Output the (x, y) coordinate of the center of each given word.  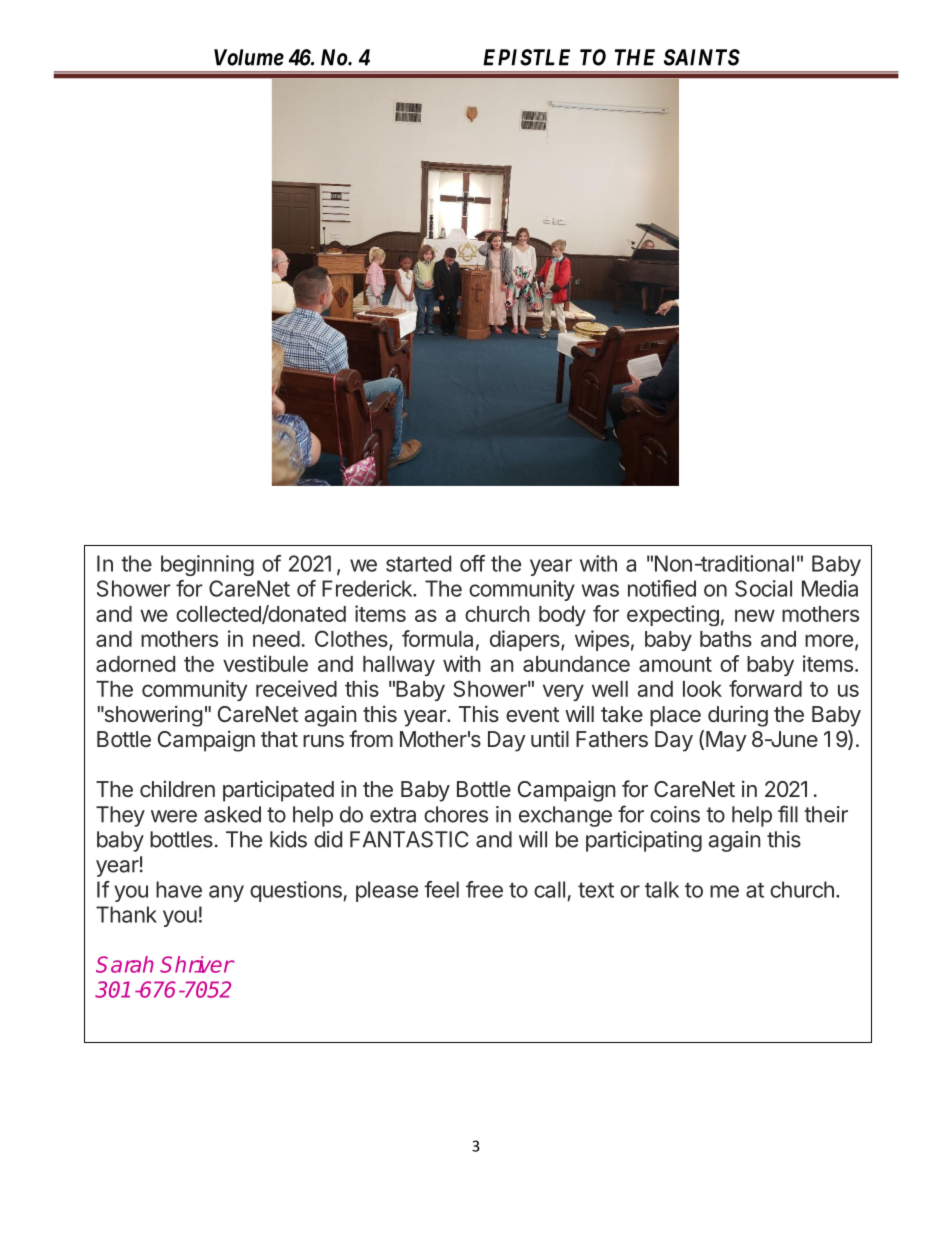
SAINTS (702, 57)
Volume (249, 57)
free (484, 889)
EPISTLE (526, 57)
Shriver (197, 964)
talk (662, 889)
